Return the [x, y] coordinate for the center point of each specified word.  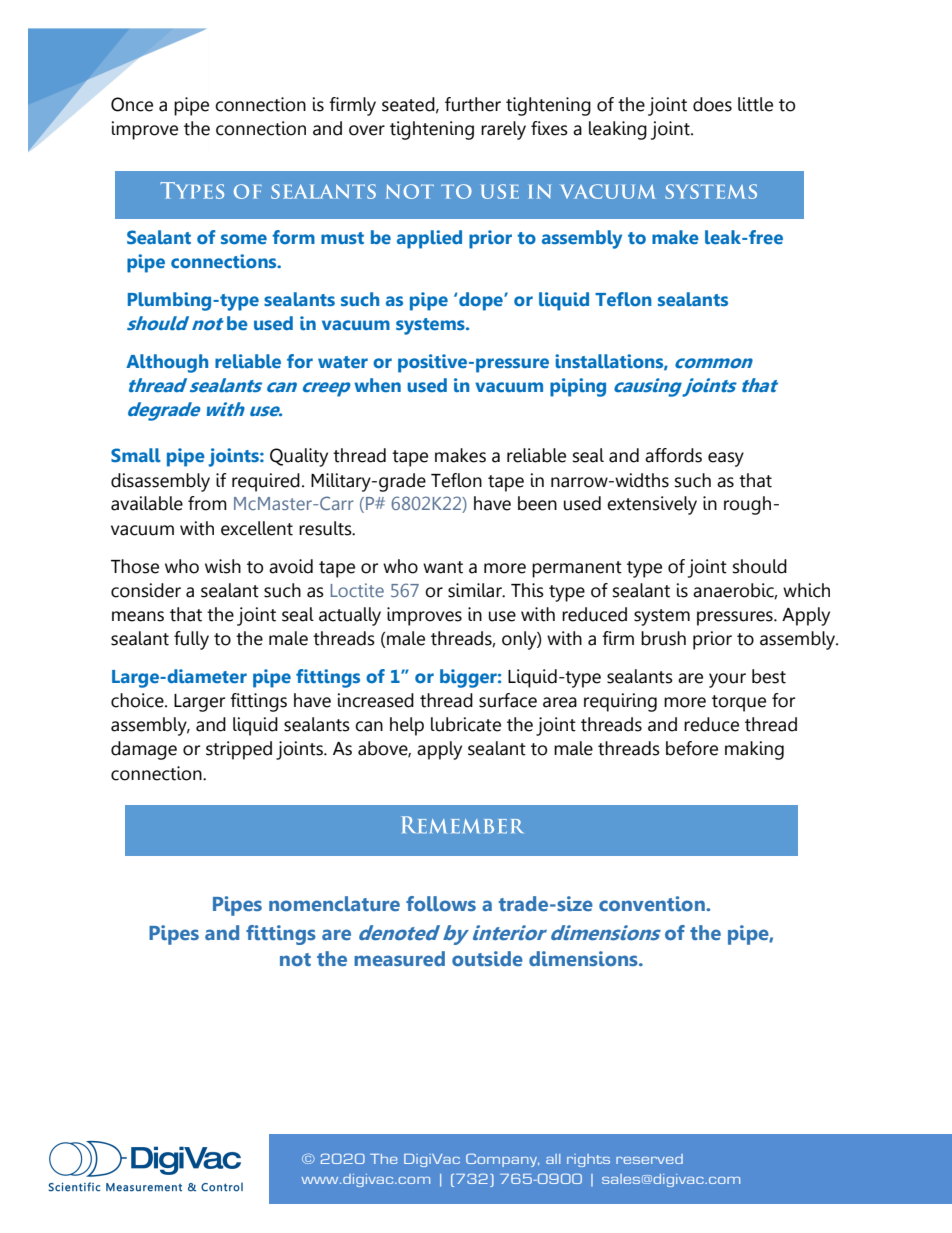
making [754, 750]
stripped [239, 750]
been [537, 503]
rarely [503, 130]
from [207, 503]
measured [399, 958]
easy [726, 459]
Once [132, 104]
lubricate [466, 724]
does [712, 104]
